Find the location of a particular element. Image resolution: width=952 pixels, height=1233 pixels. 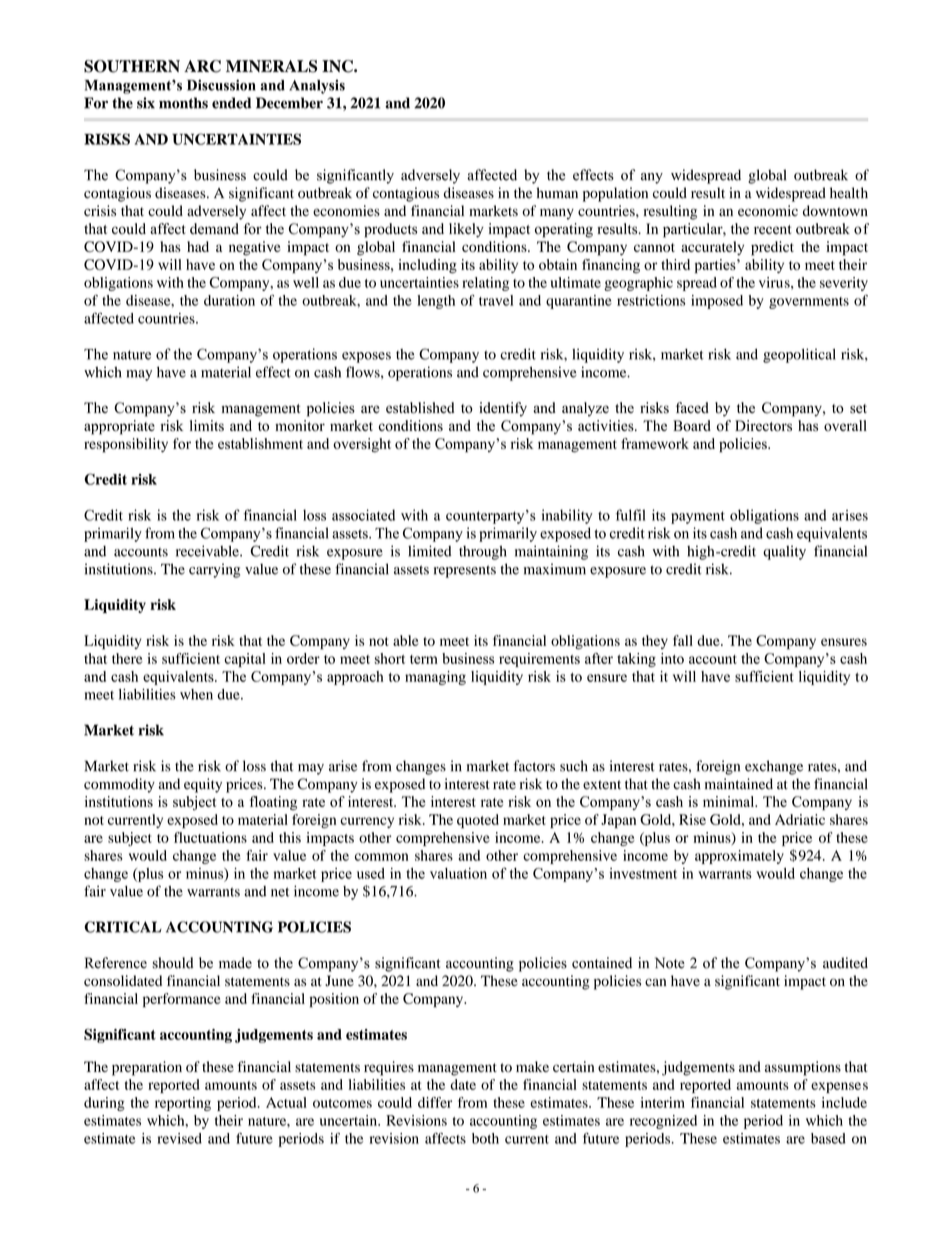

months is located at coordinates (183, 103).
